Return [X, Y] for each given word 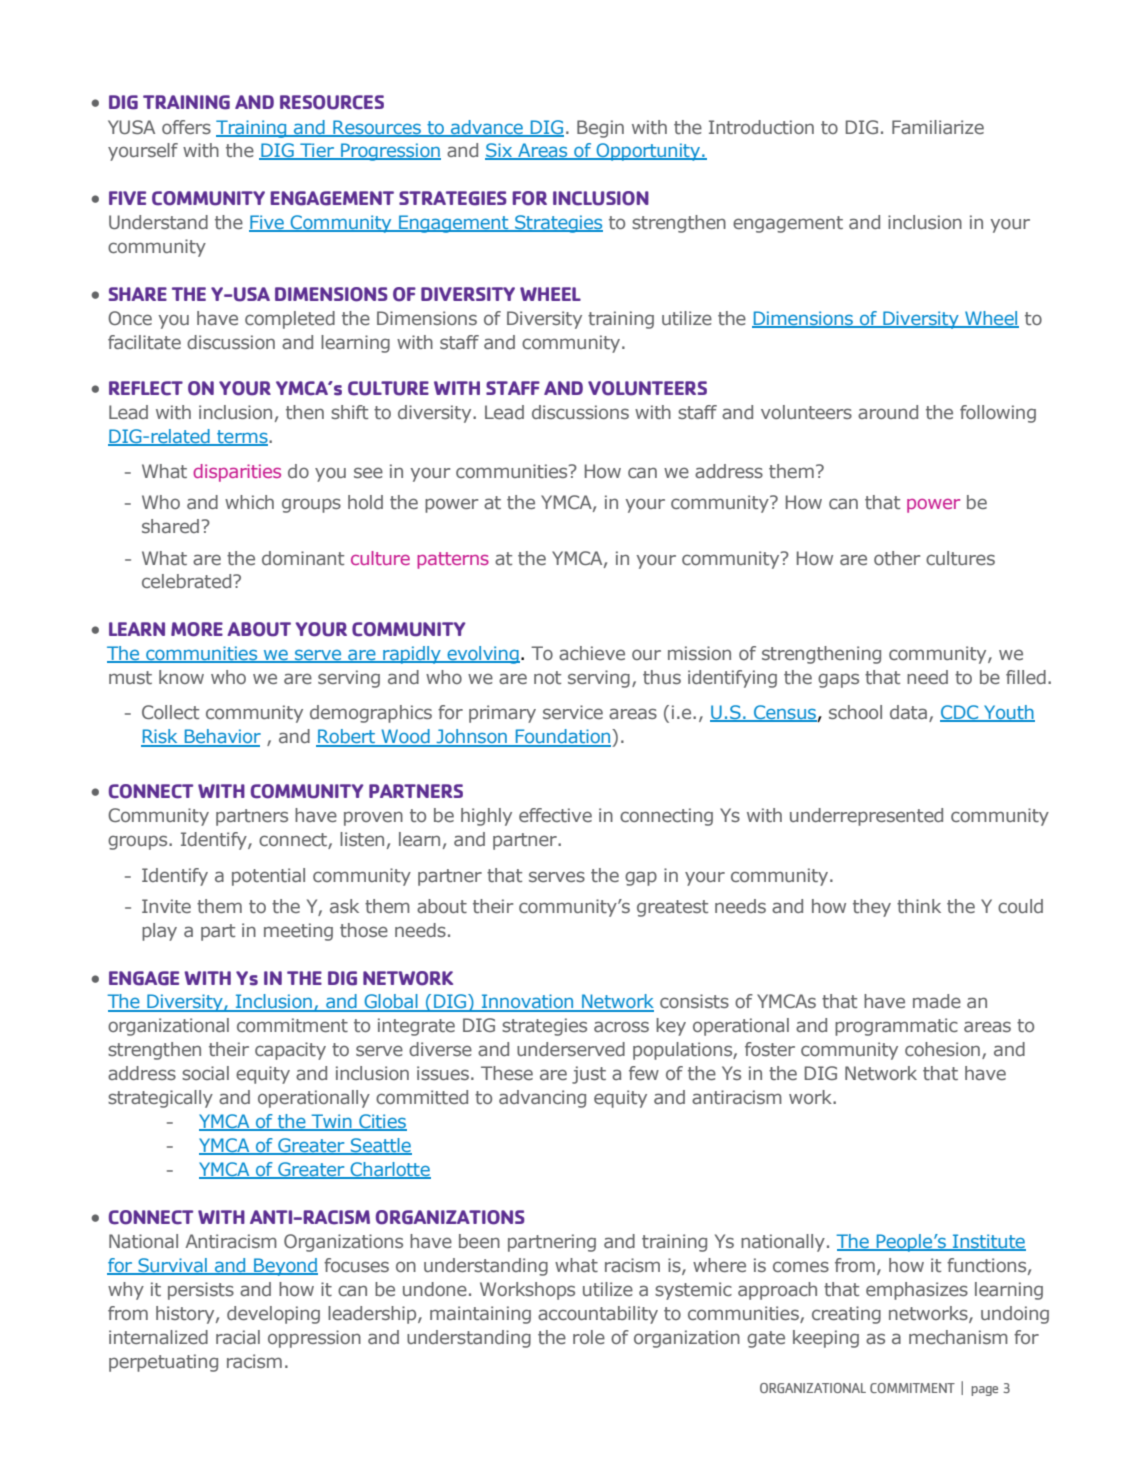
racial [238, 1337]
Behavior [221, 737]
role [589, 1337]
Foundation [563, 737]
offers [186, 127]
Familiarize [938, 127]
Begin [600, 129]
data [908, 712]
